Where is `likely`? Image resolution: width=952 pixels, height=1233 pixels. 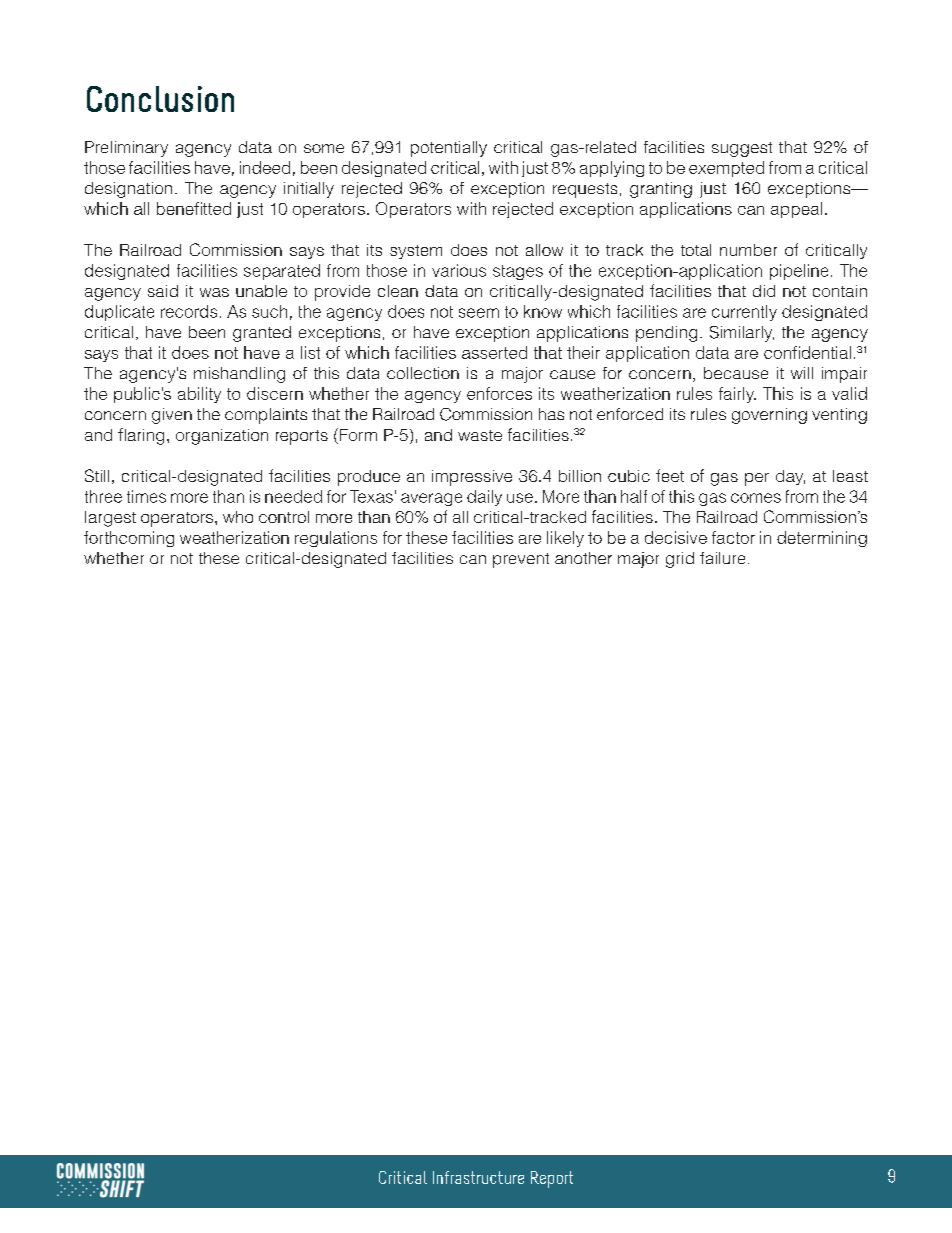
likely is located at coordinates (565, 539).
